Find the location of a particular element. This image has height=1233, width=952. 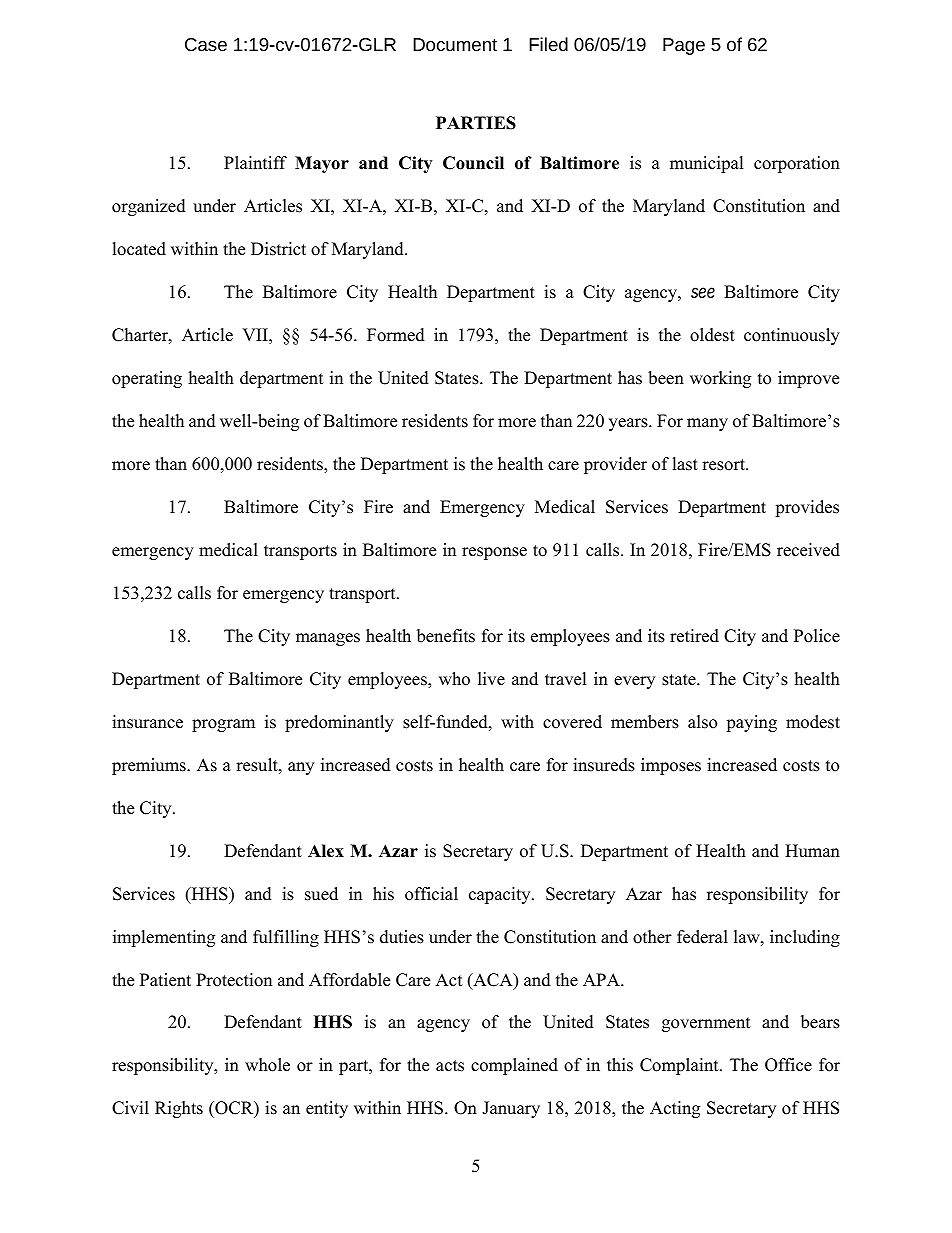

acts is located at coordinates (450, 1066).
